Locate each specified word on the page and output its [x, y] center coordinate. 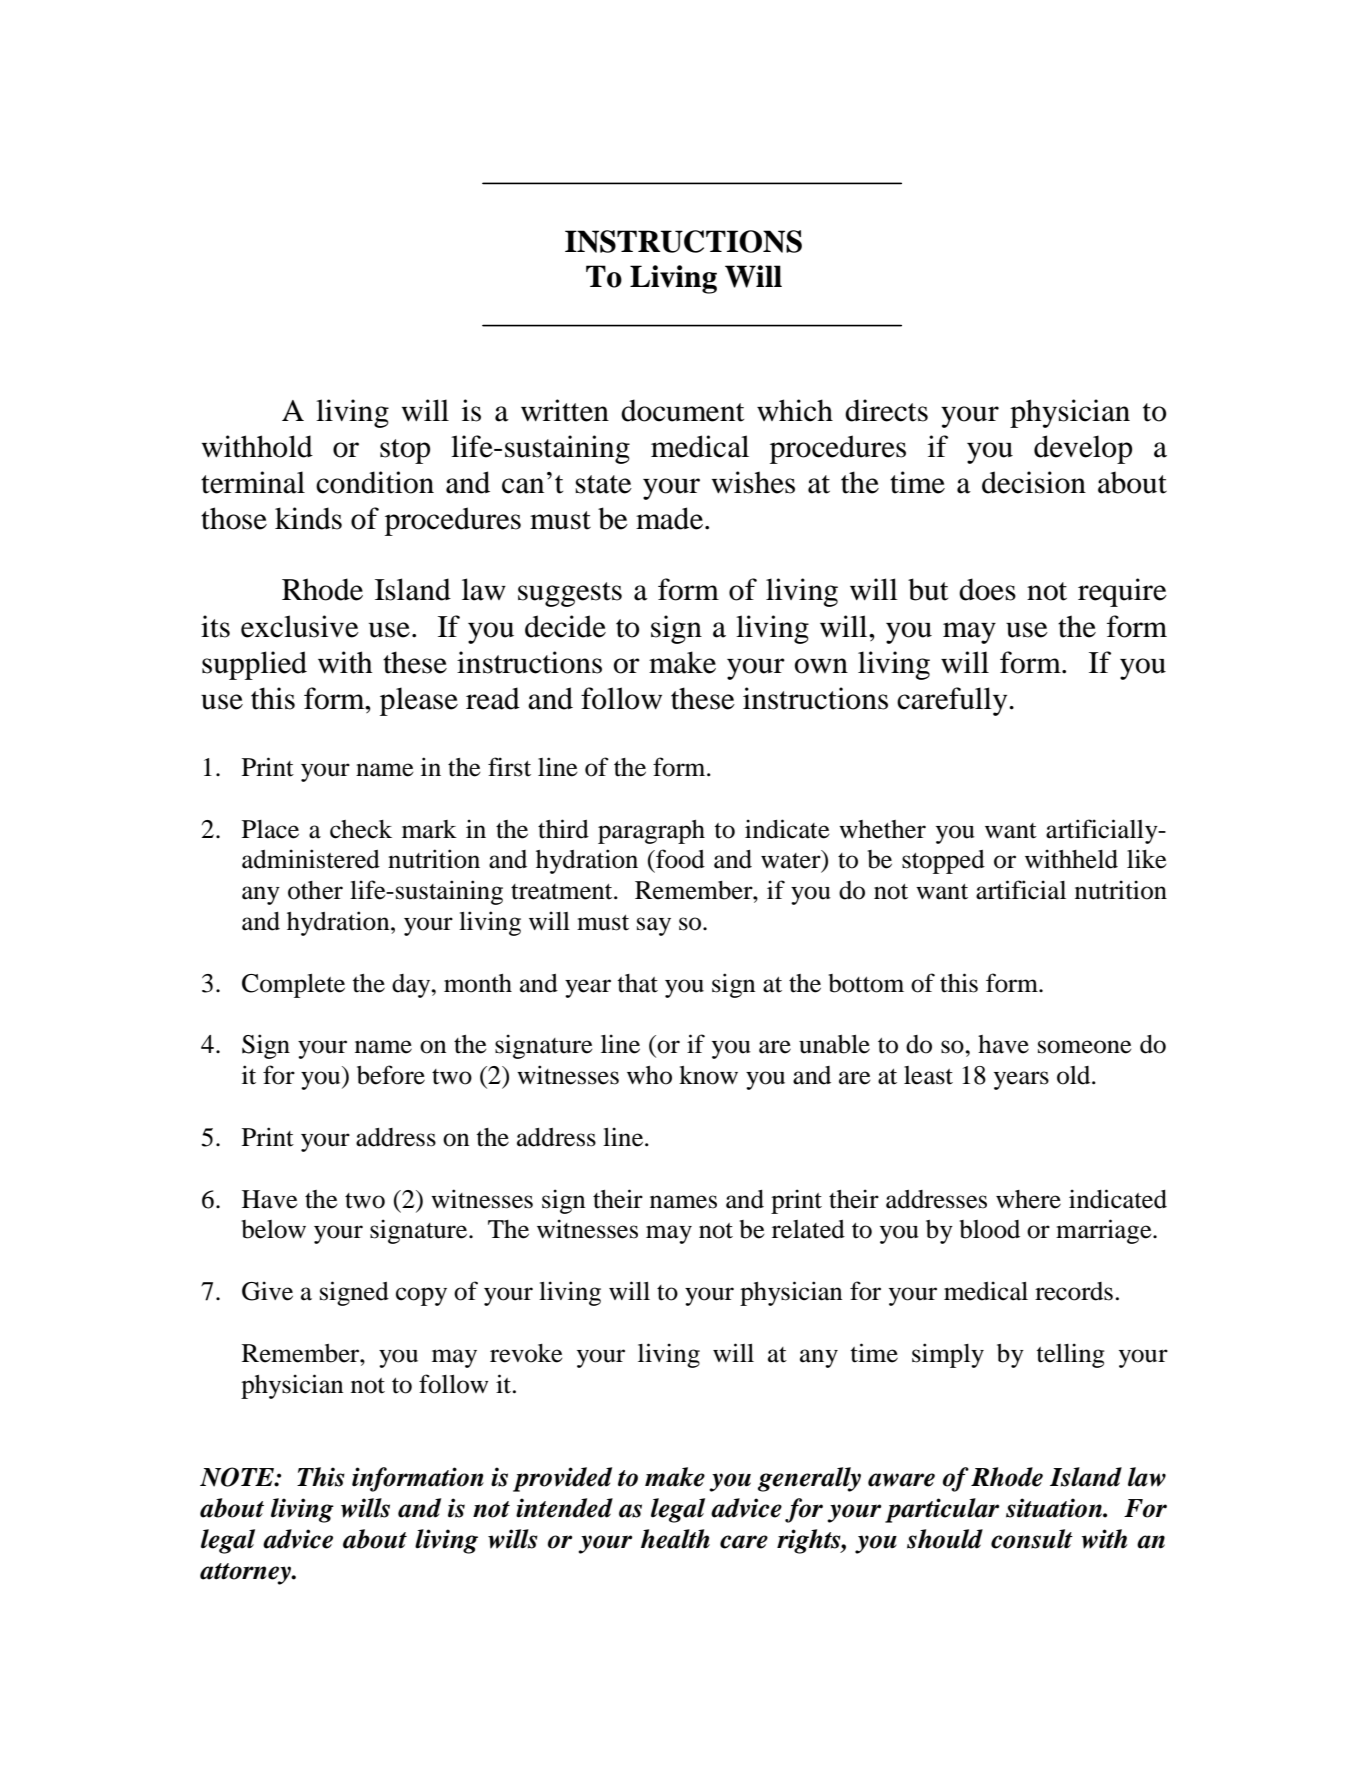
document [682, 410]
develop [1083, 449]
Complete [293, 986]
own [821, 666]
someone [1085, 1047]
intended [564, 1508]
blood [989, 1229]
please [419, 701]
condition [375, 482]
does [987, 589]
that [638, 983]
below [273, 1229]
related [808, 1229]
